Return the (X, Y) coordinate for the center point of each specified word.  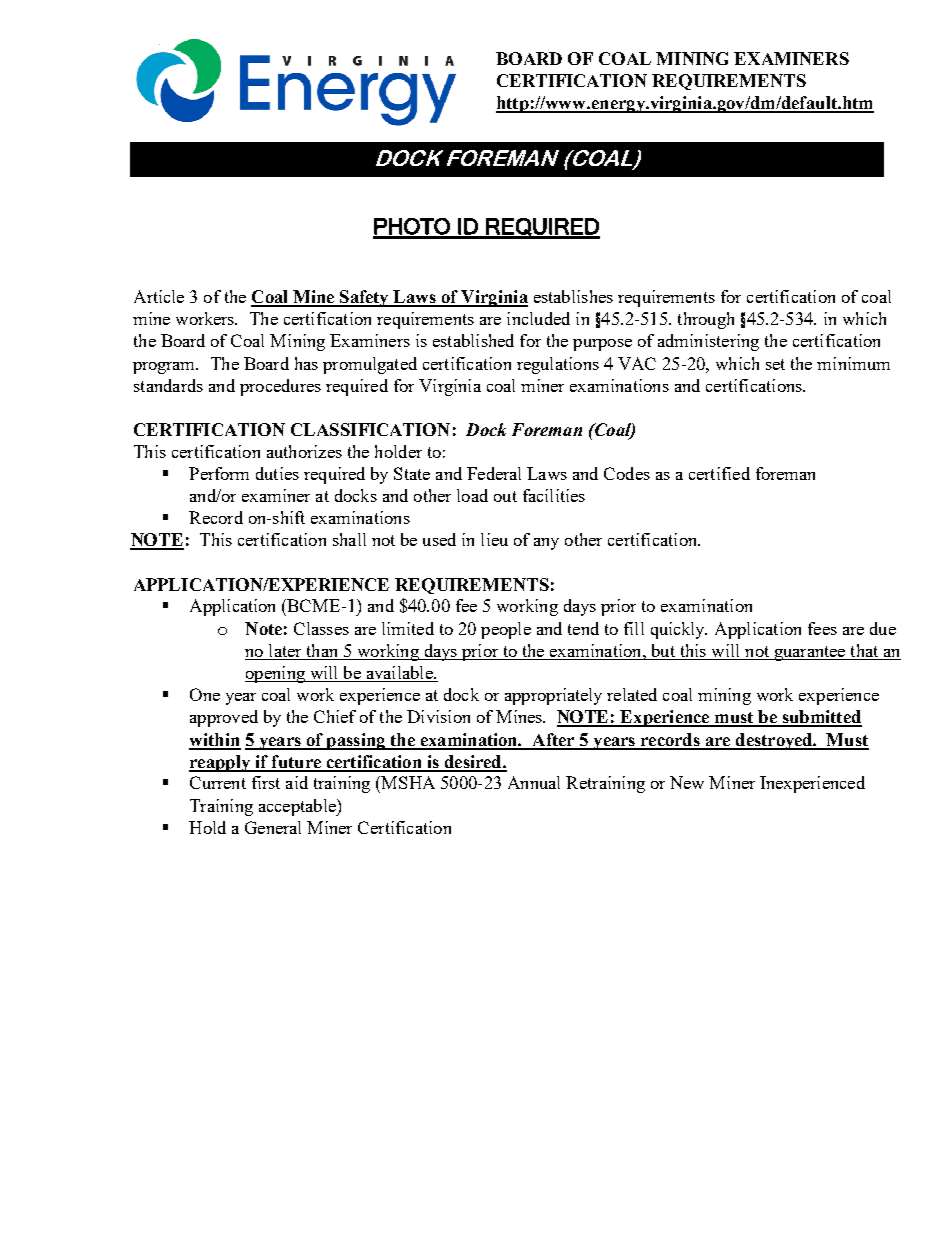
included (538, 318)
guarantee (810, 653)
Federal (494, 473)
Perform (219, 473)
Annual (534, 782)
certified (719, 473)
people (506, 630)
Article (159, 296)
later (285, 652)
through (706, 320)
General (273, 827)
